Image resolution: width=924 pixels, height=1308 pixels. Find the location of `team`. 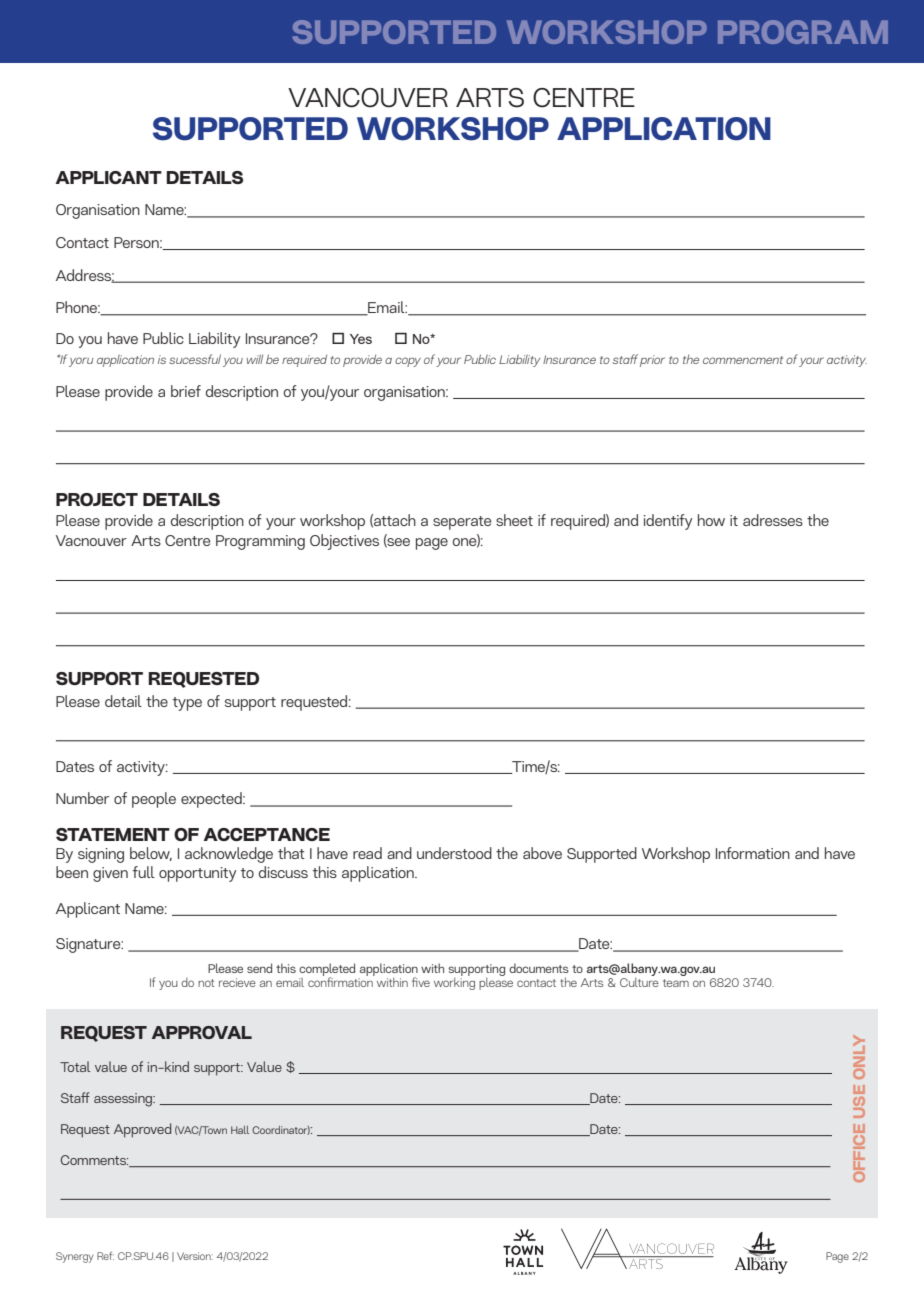

team is located at coordinates (676, 983).
